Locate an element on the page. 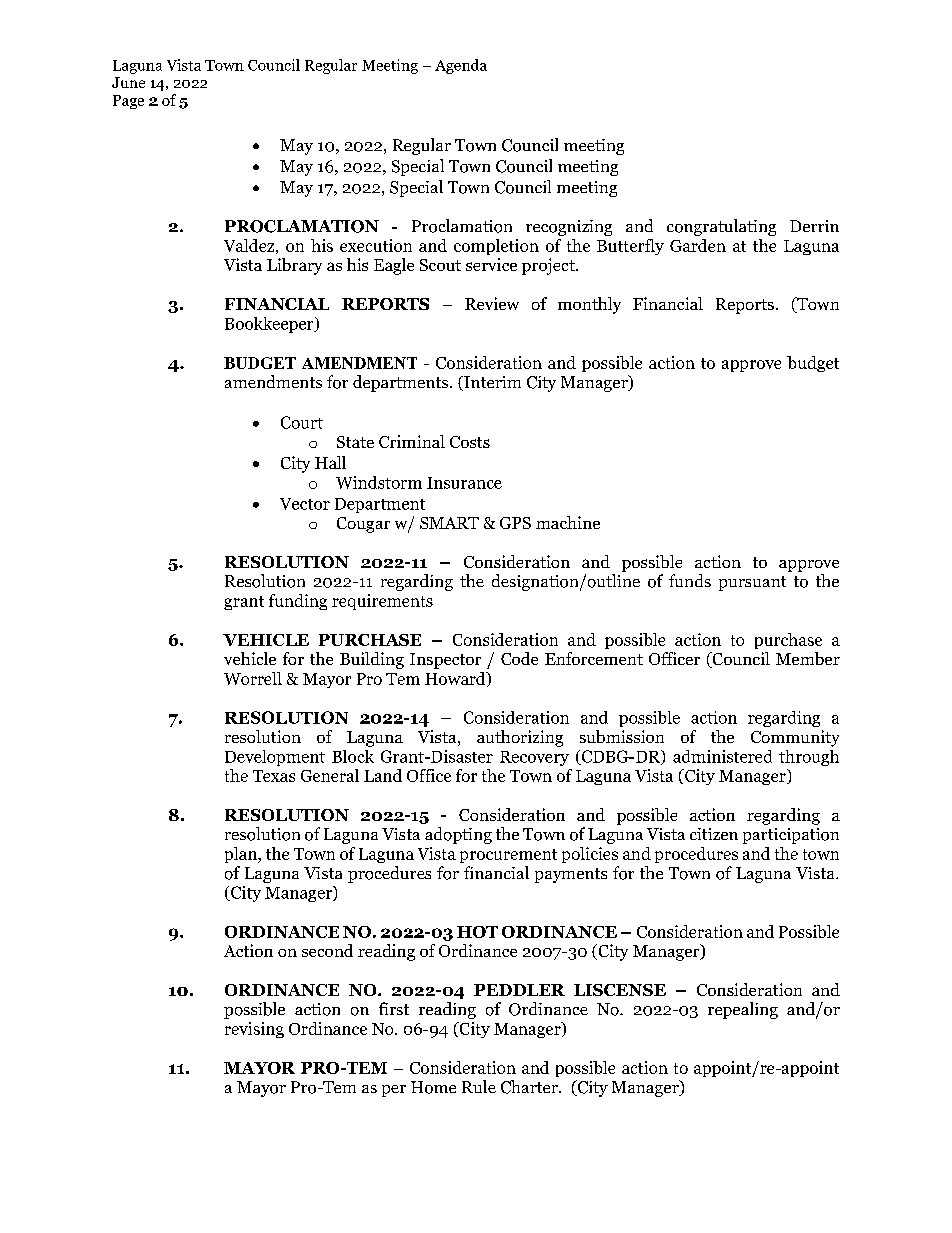 The width and height of the page is (952, 1233). Page is located at coordinates (128, 102).
